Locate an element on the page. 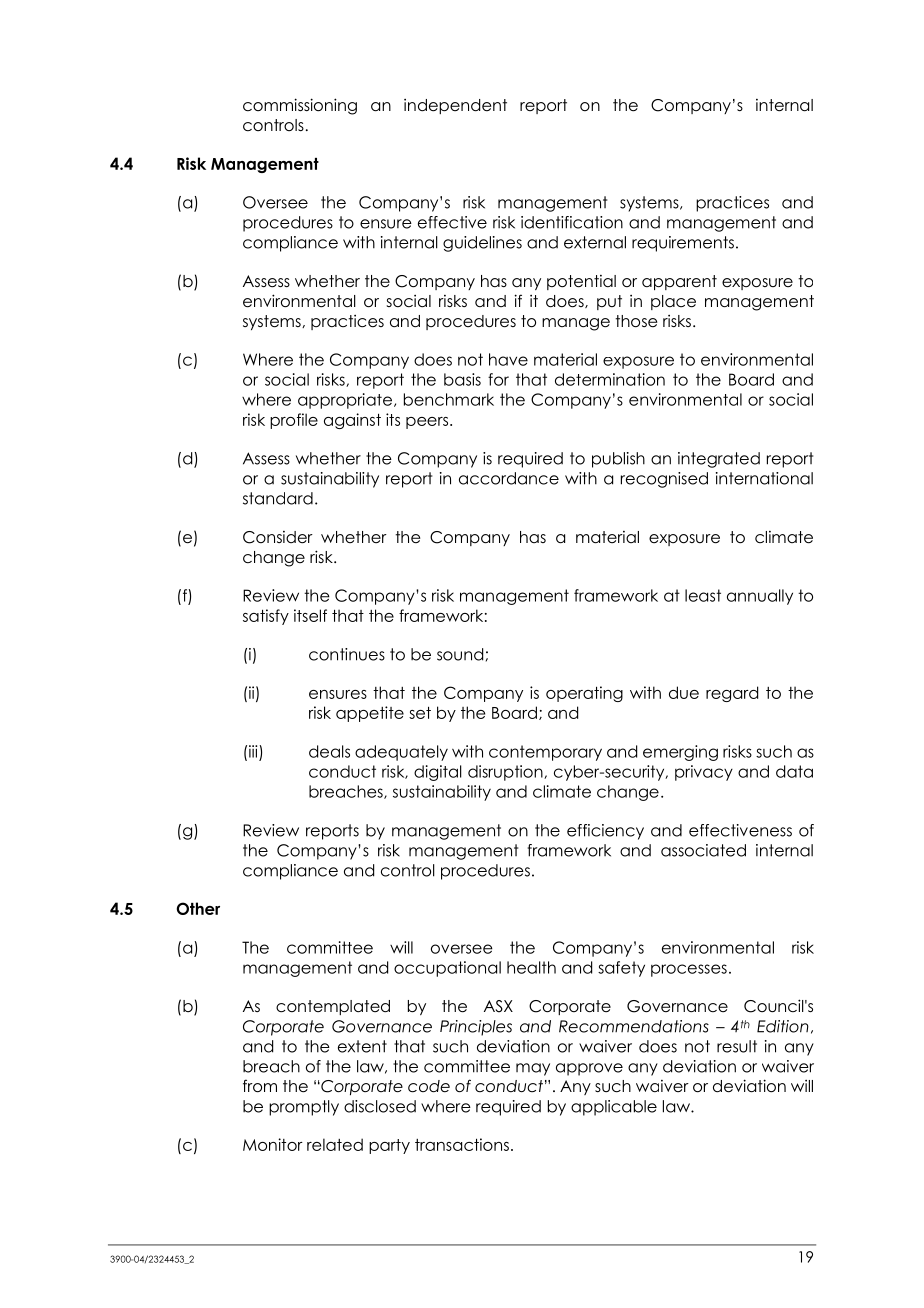 The height and width of the document is (1308, 924). standard is located at coordinates (278, 498).
